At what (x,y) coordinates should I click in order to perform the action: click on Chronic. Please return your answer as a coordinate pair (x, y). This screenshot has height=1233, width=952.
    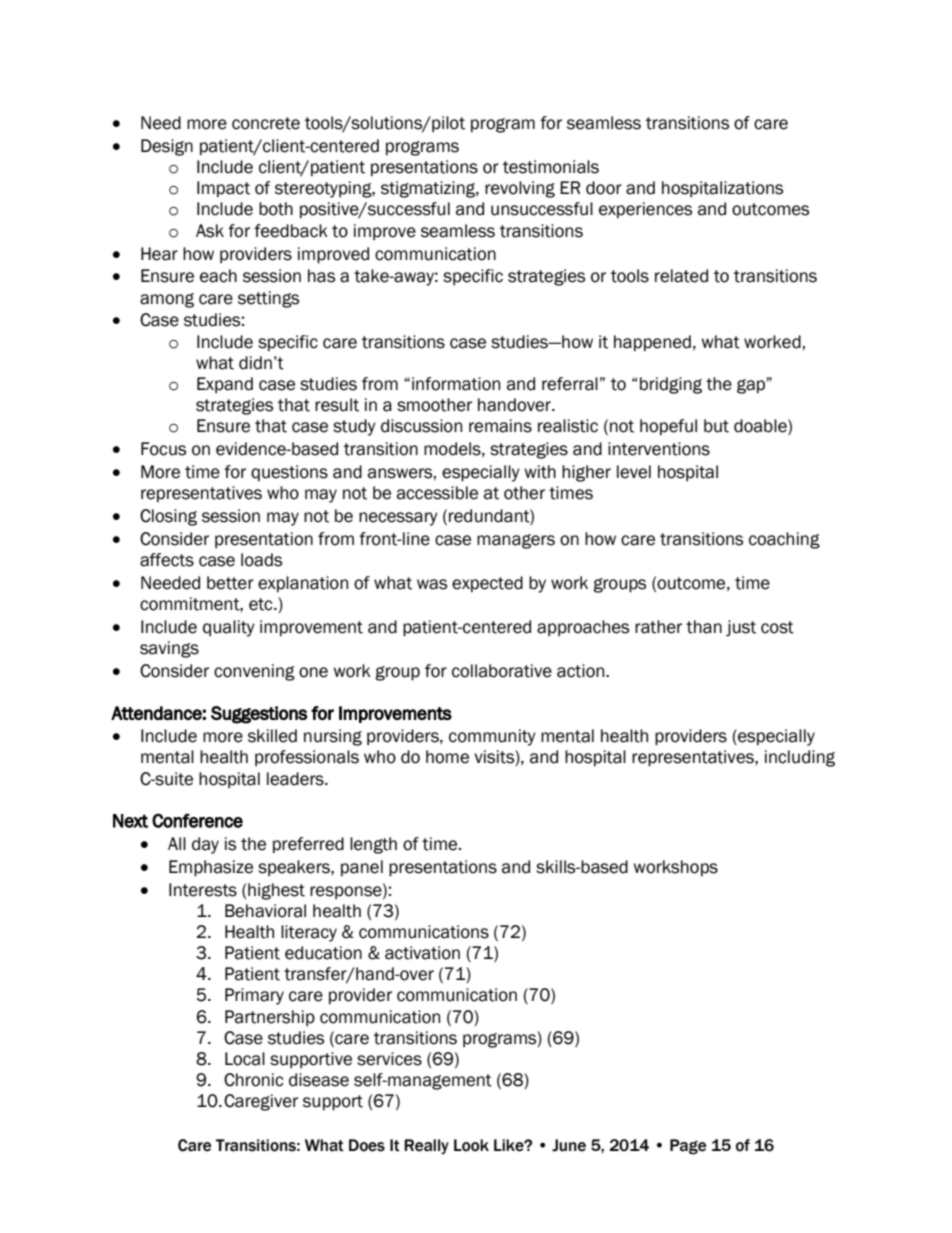
    Looking at the image, I should click on (253, 1080).
